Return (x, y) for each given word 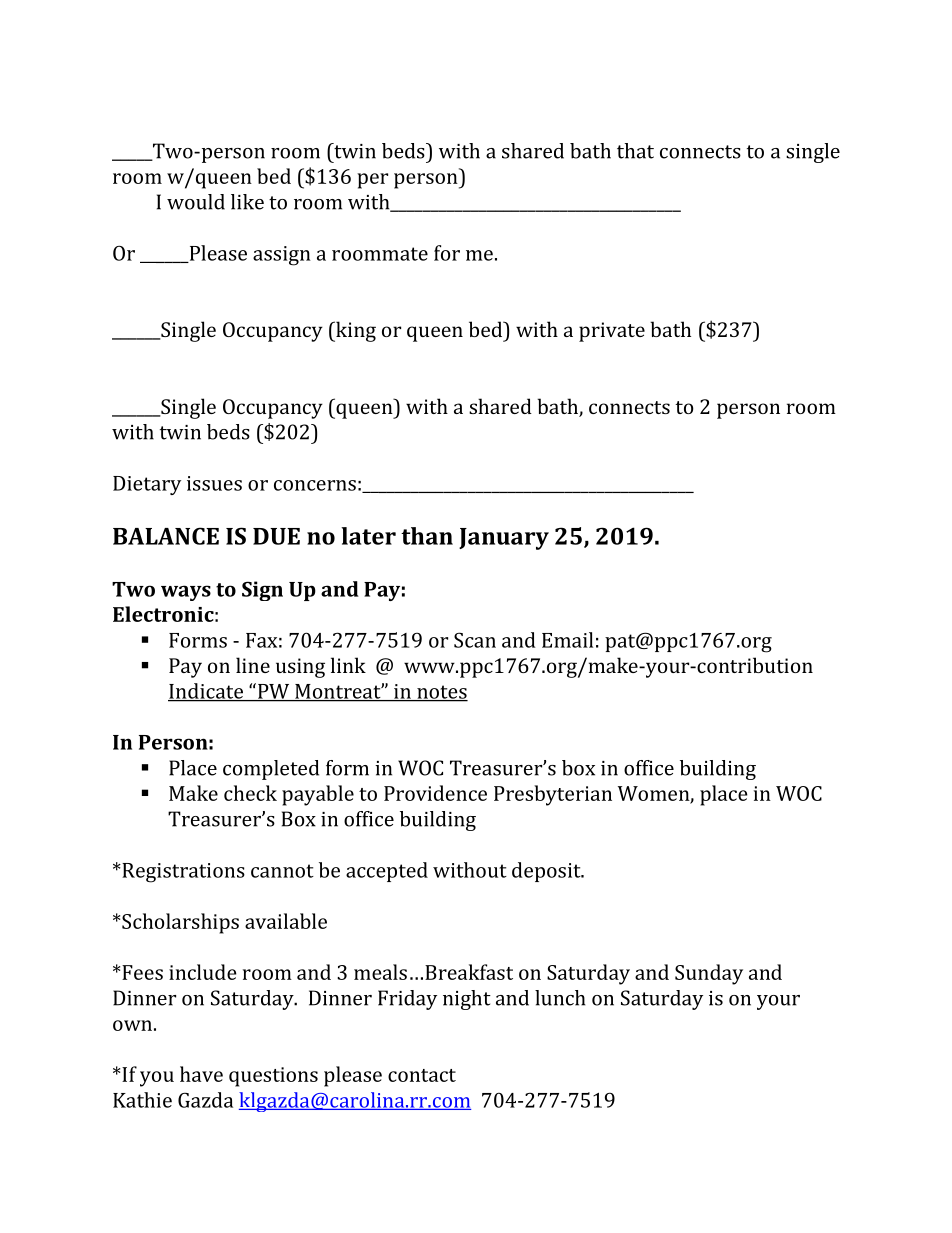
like (247, 202)
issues (214, 483)
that (635, 151)
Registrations (182, 873)
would (196, 202)
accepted (387, 872)
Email (567, 640)
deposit (547, 872)
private (612, 332)
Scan (475, 640)
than (427, 536)
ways (186, 593)
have (201, 1074)
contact (422, 1075)
